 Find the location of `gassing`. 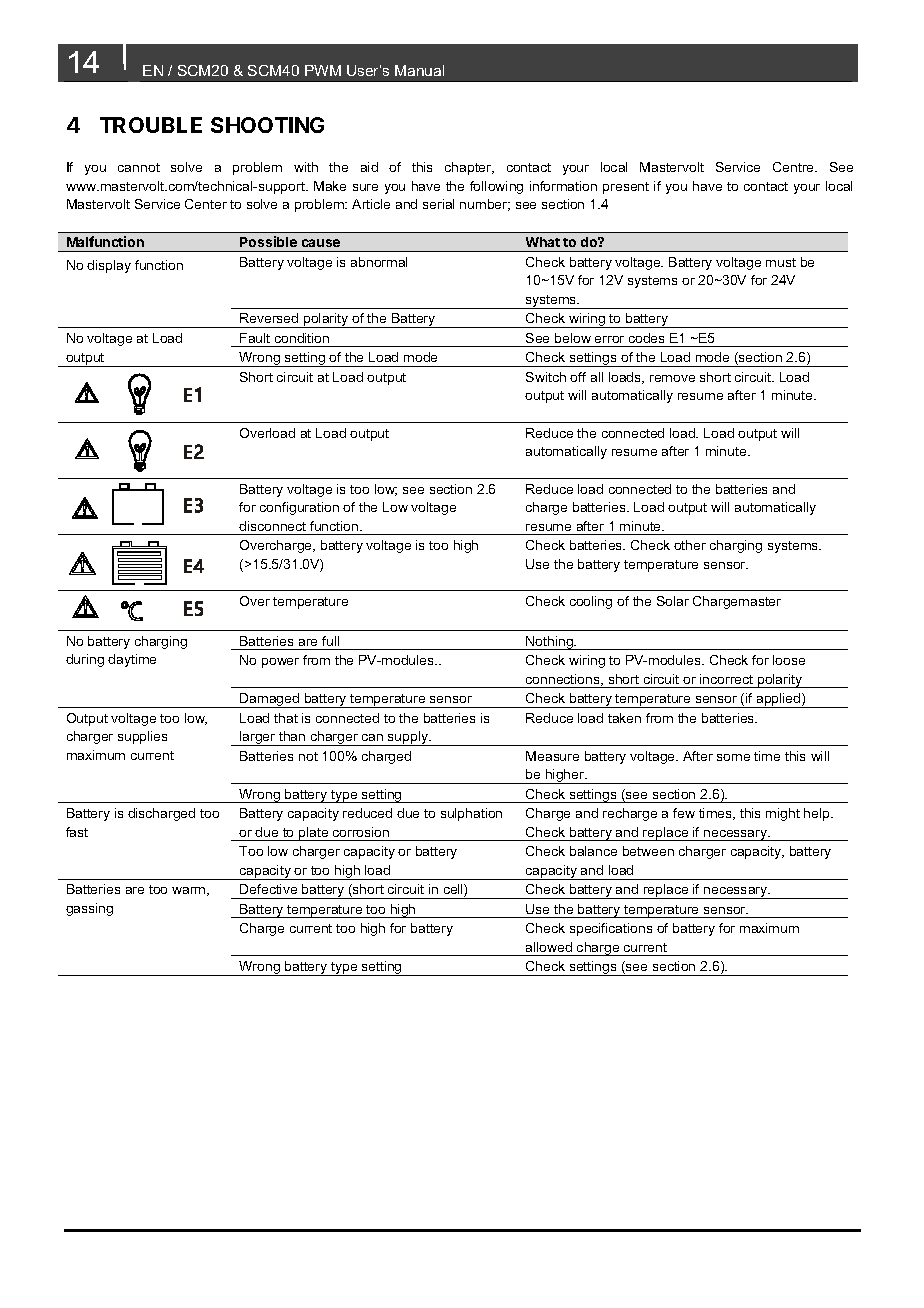

gassing is located at coordinates (89, 909).
